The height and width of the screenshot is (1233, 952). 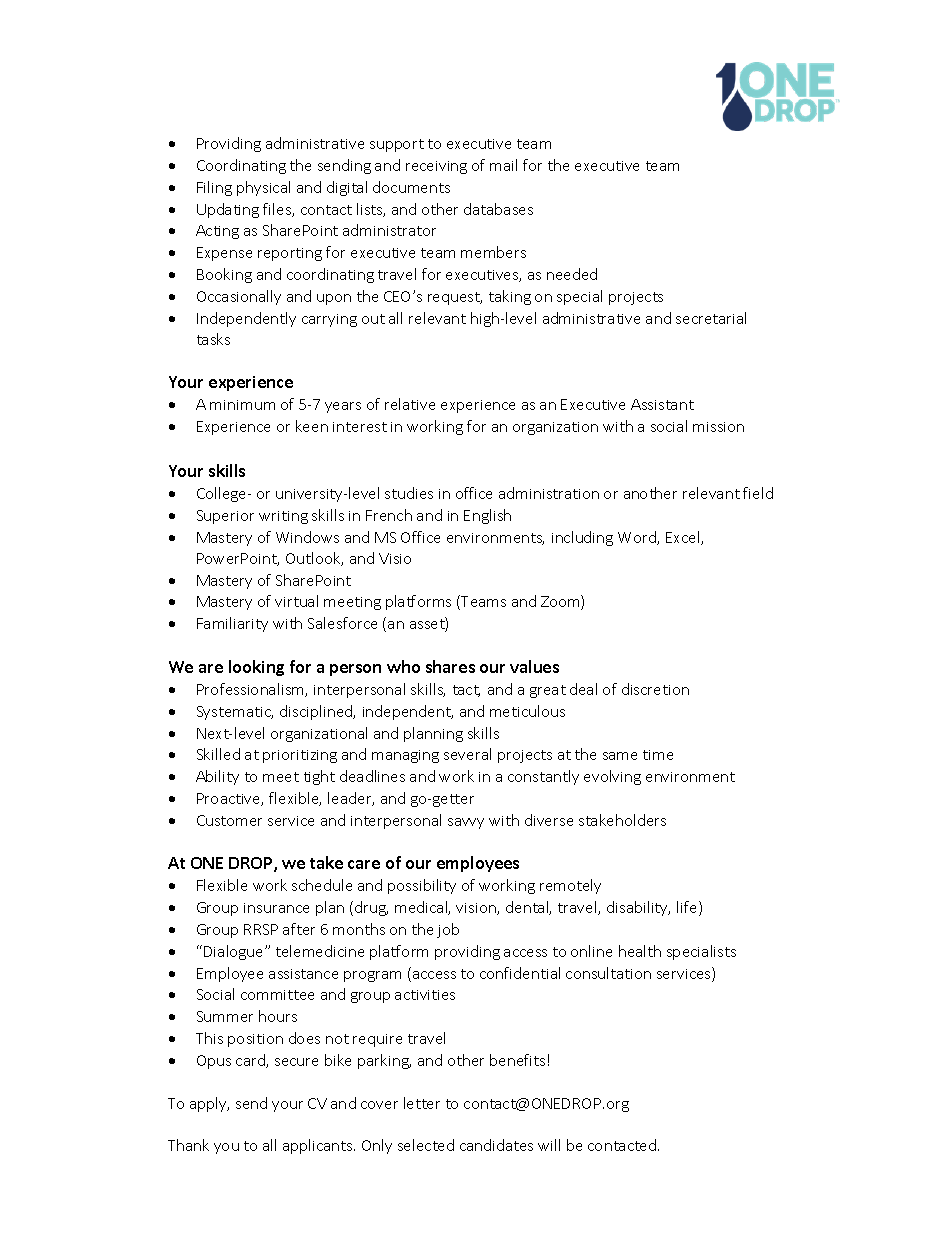 I want to click on needed, so click(x=572, y=274).
